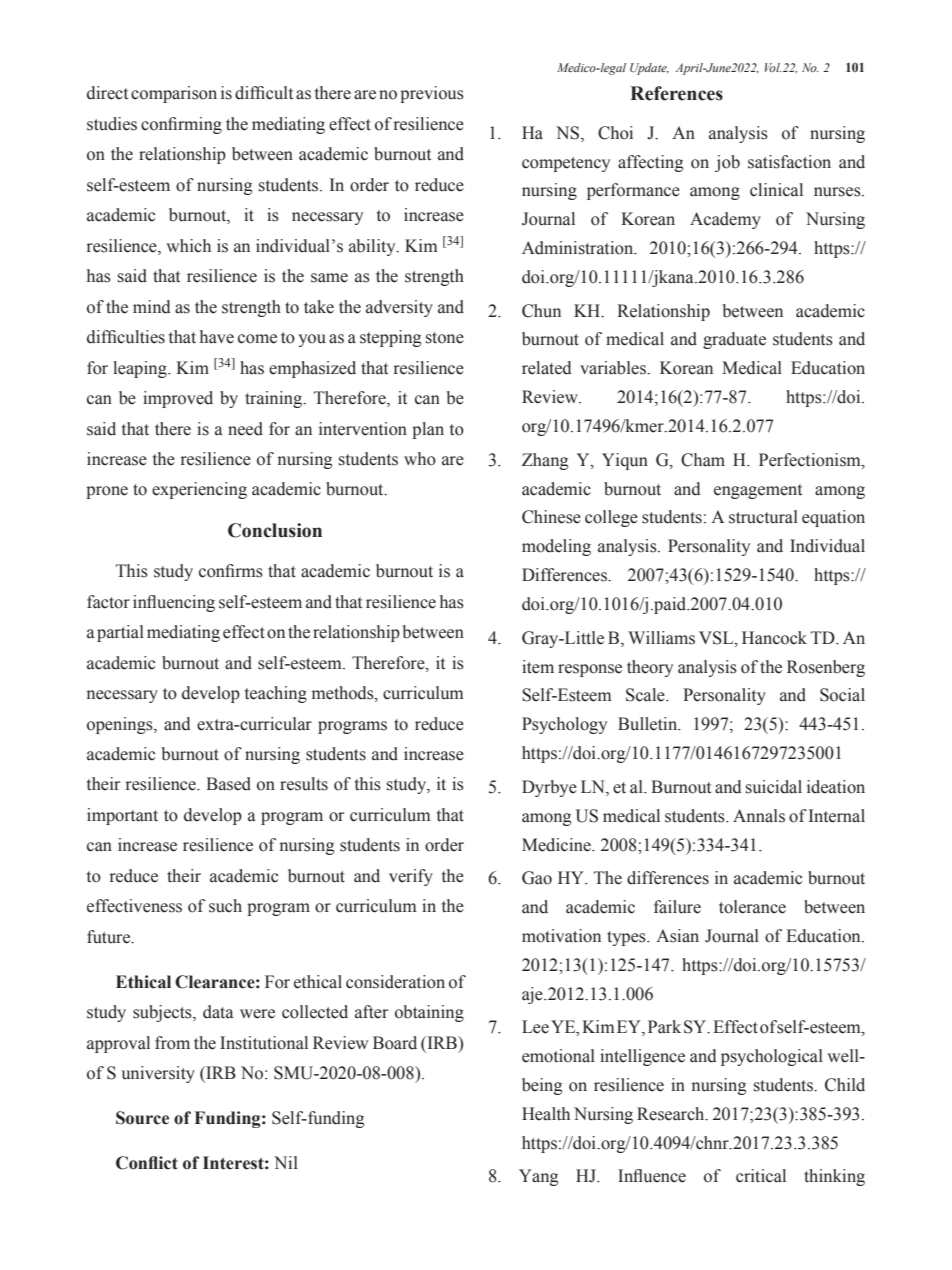 This screenshot has height=1270, width=952. Describe the element at coordinates (538, 1177) in the screenshot. I see `Yang` at that location.
